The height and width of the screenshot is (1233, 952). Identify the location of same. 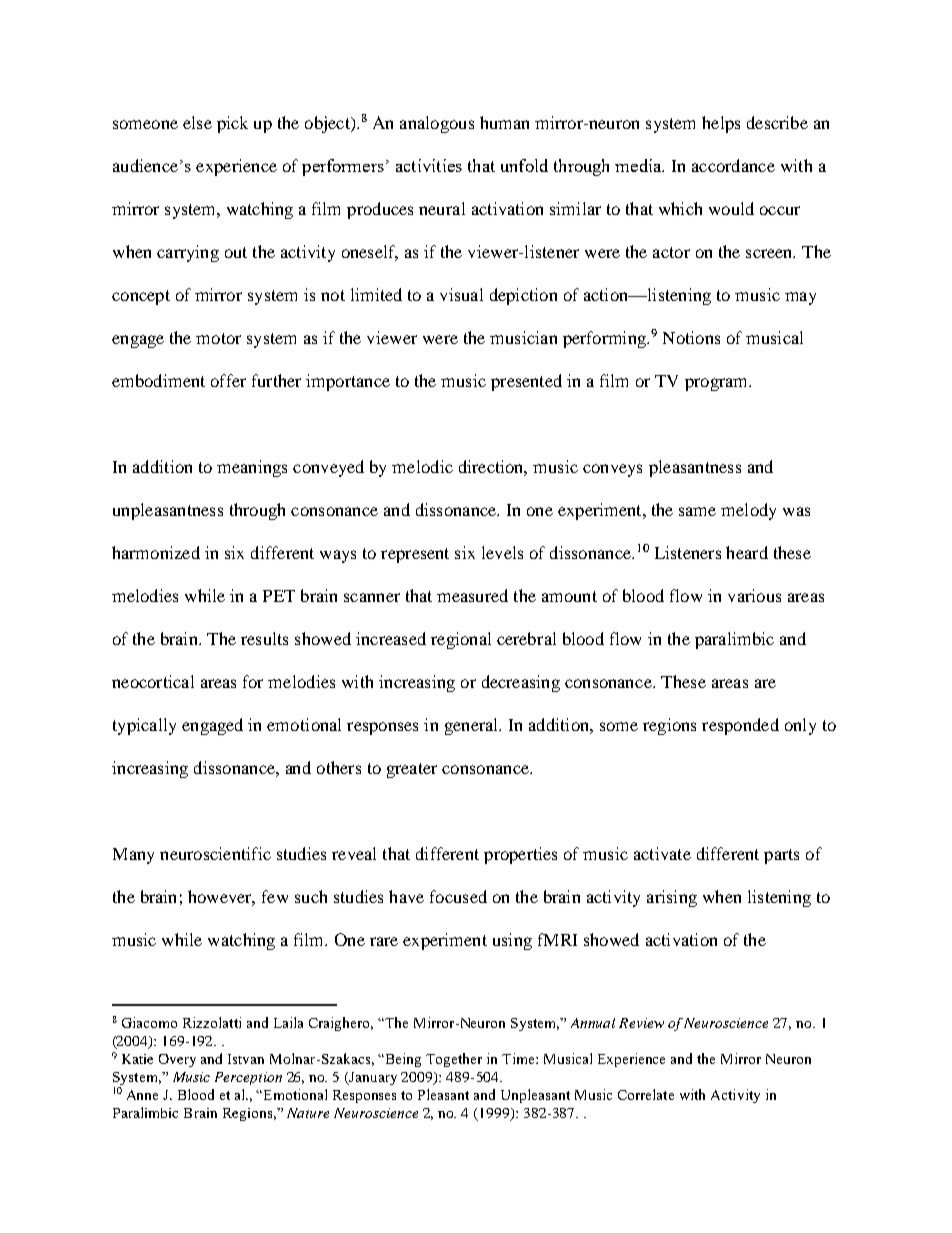
(697, 511).
